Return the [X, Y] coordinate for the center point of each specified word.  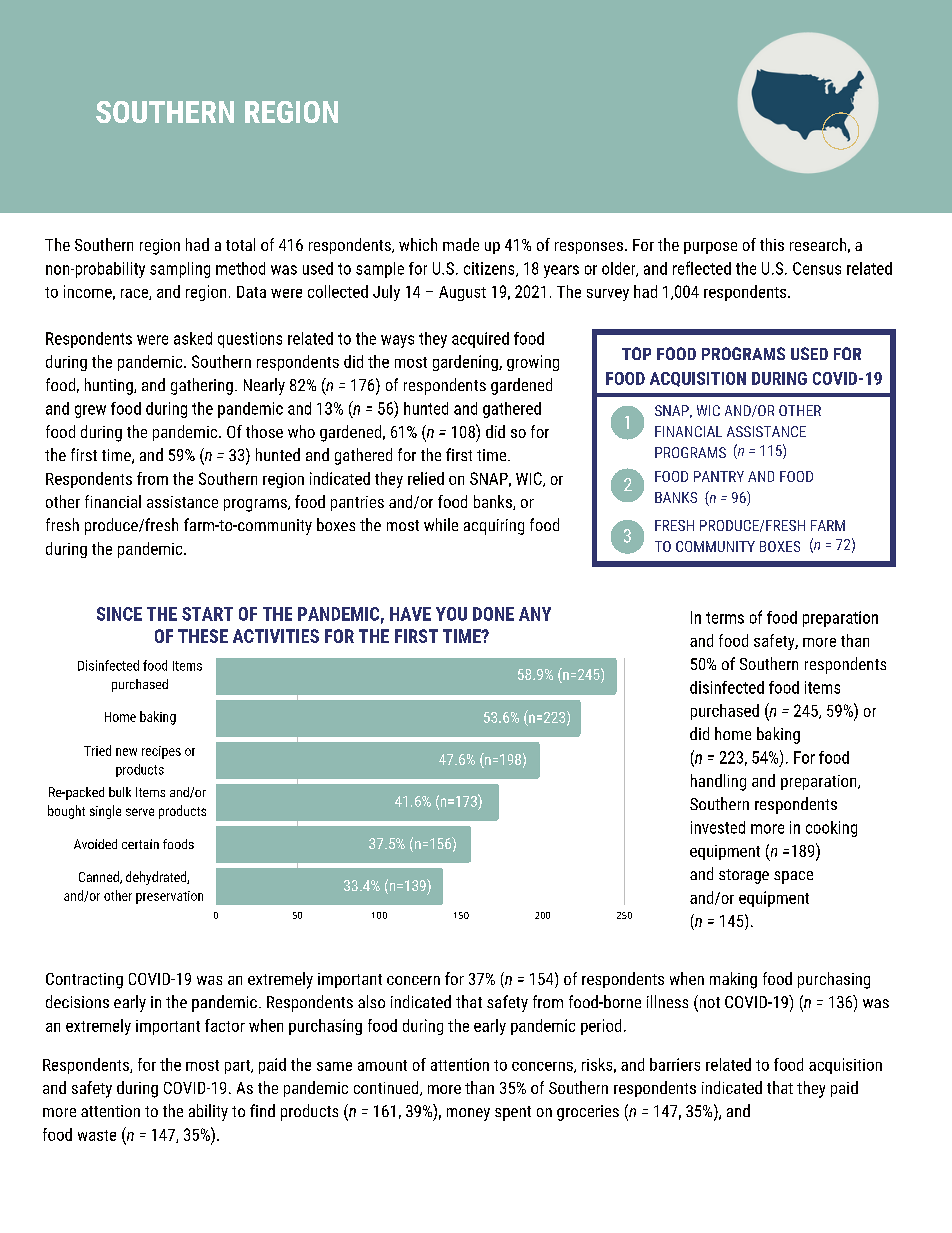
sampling [180, 270]
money [468, 1114]
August [462, 293]
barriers [675, 1064]
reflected [702, 268]
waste [97, 1135]
